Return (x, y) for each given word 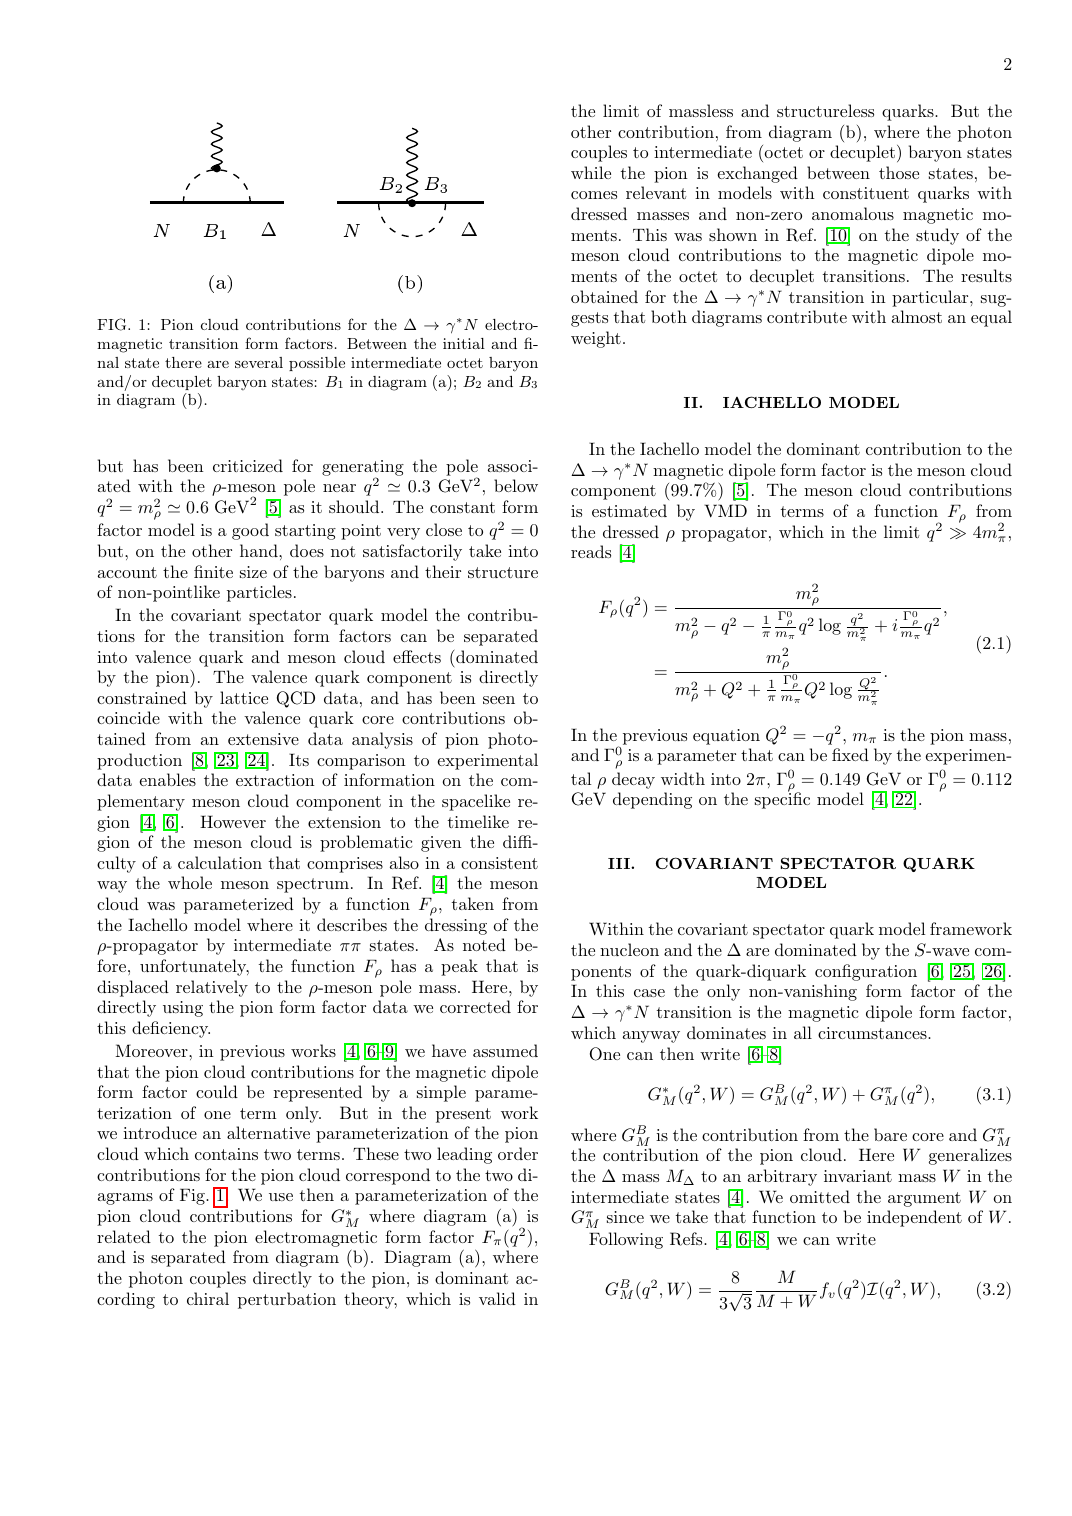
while (591, 172)
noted (484, 944)
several (259, 362)
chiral (208, 1298)
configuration (866, 972)
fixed (850, 754)
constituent (866, 193)
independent (914, 1218)
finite (213, 571)
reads (591, 551)
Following (626, 1240)
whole (190, 882)
